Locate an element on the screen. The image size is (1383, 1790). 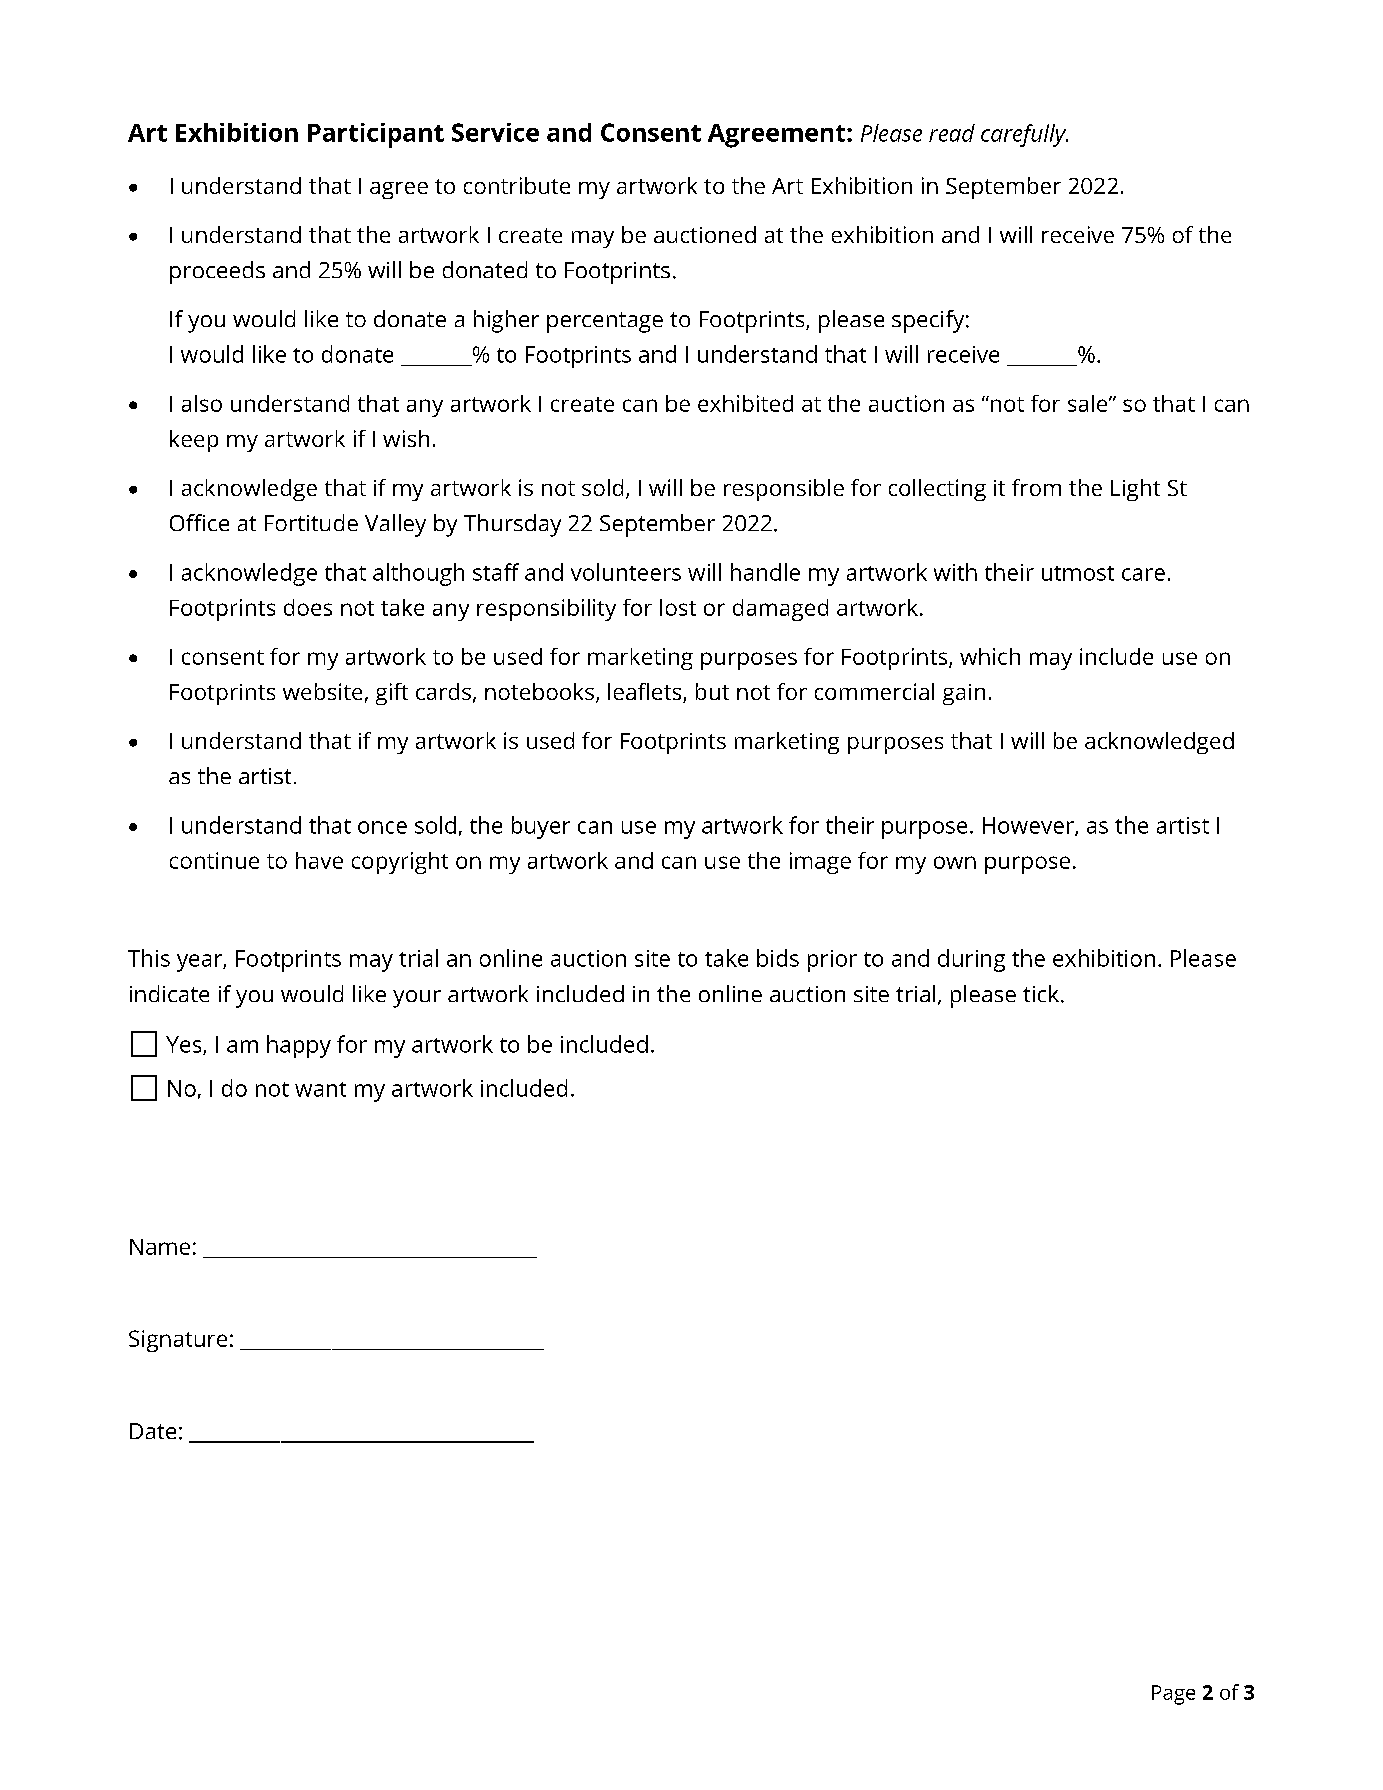
which is located at coordinates (990, 656).
